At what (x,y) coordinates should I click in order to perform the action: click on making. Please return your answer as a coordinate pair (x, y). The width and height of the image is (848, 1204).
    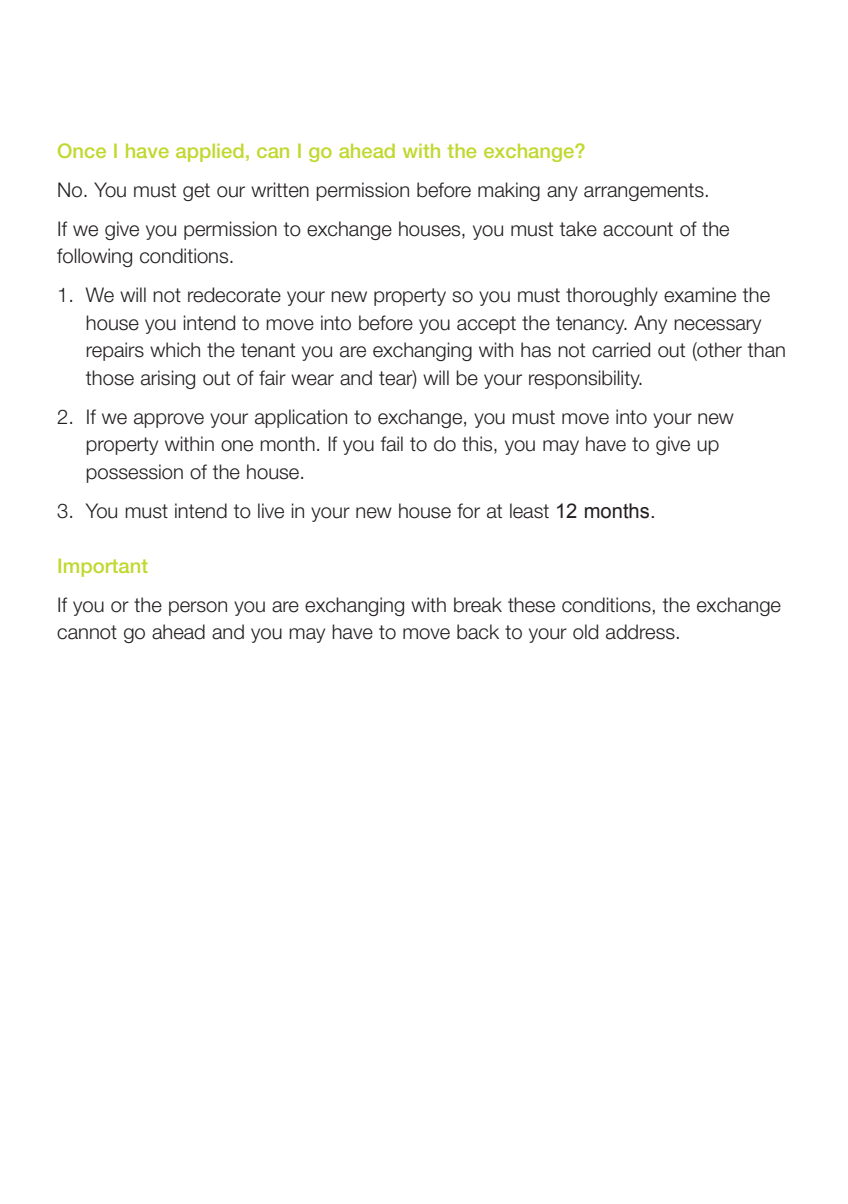
    Looking at the image, I should click on (509, 191).
